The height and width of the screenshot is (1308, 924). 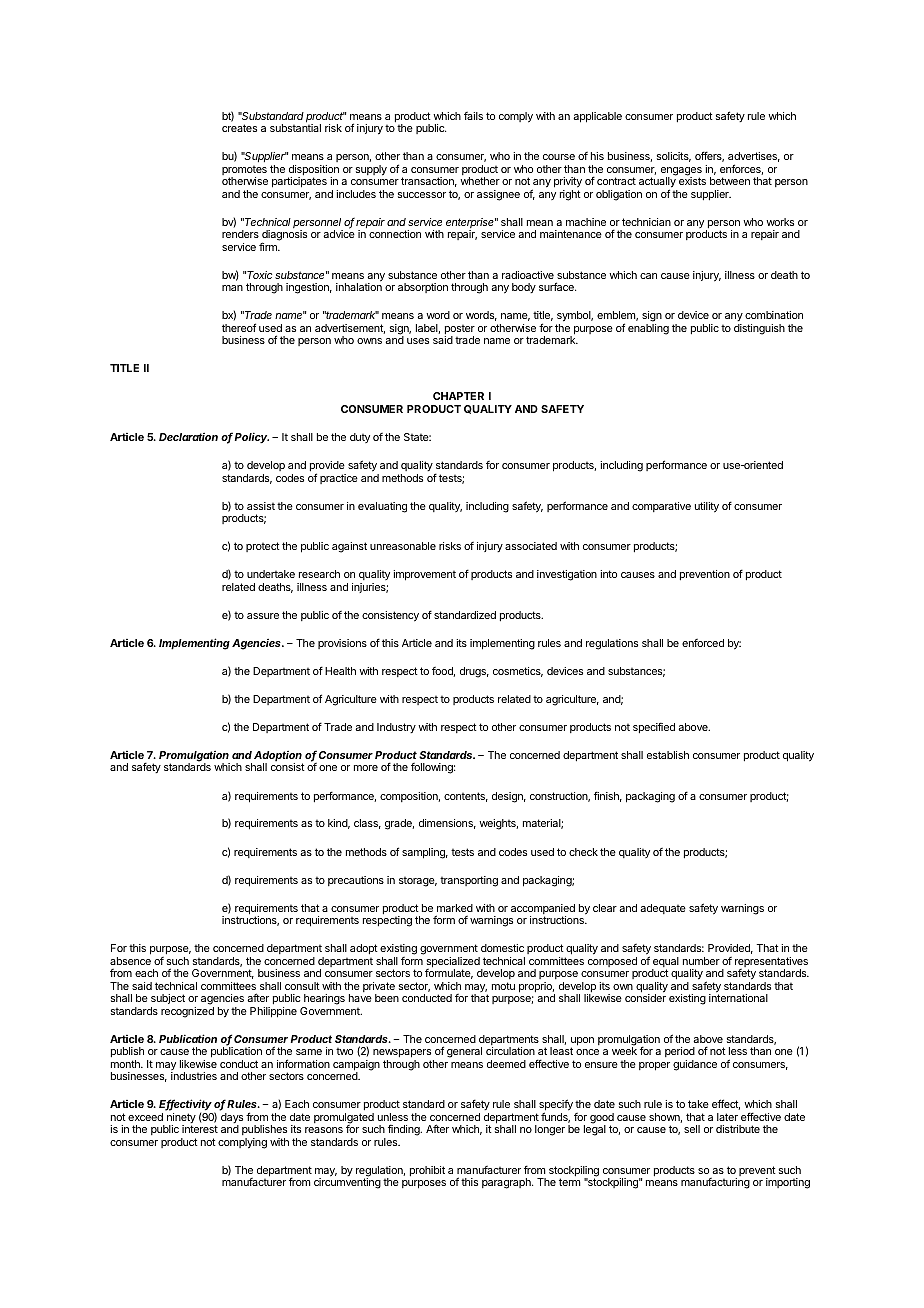 I want to click on creates, so click(x=239, y=128).
